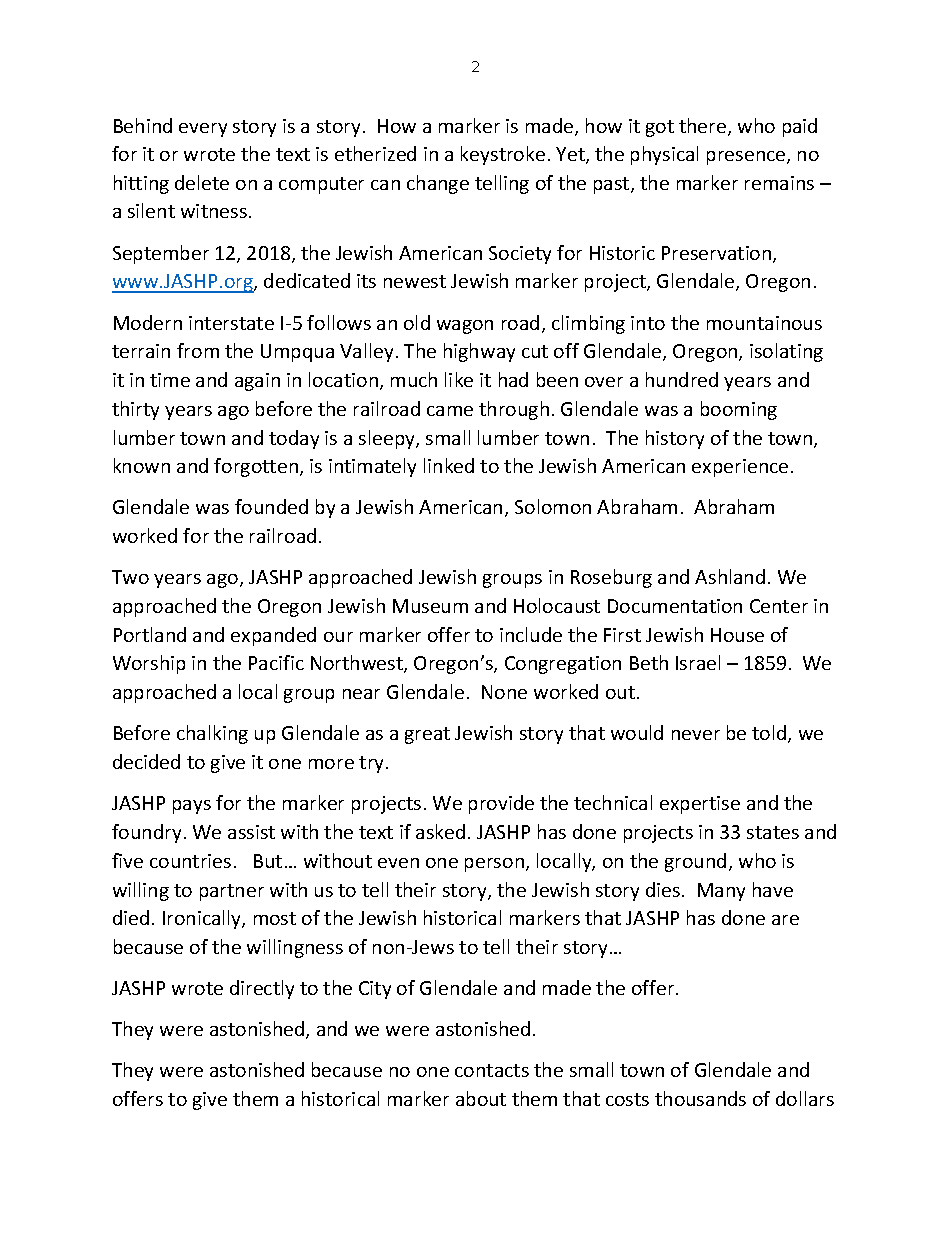 This page has height=1233, width=952. I want to click on Museum, so click(430, 606).
